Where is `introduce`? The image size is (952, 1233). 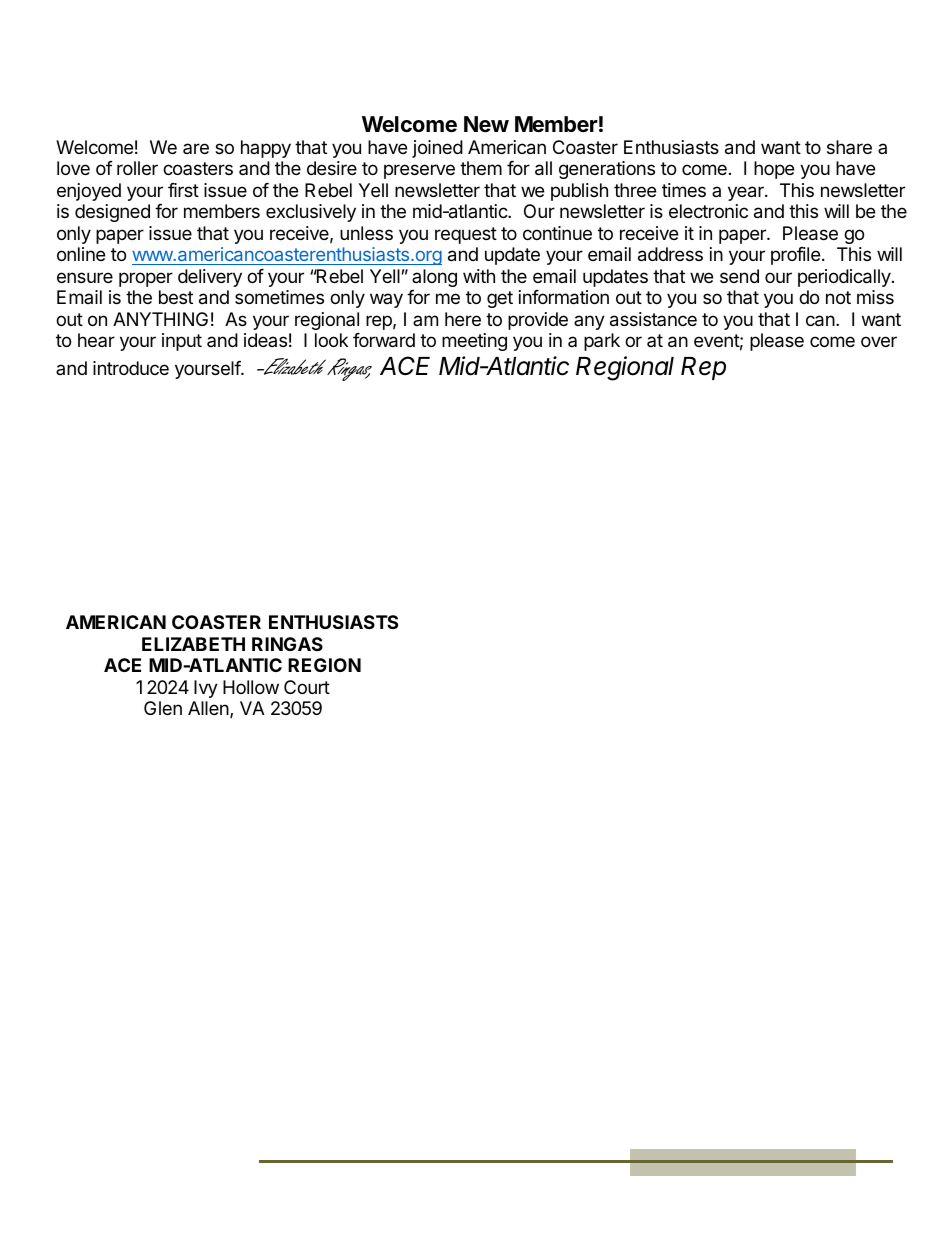 introduce is located at coordinates (131, 368).
